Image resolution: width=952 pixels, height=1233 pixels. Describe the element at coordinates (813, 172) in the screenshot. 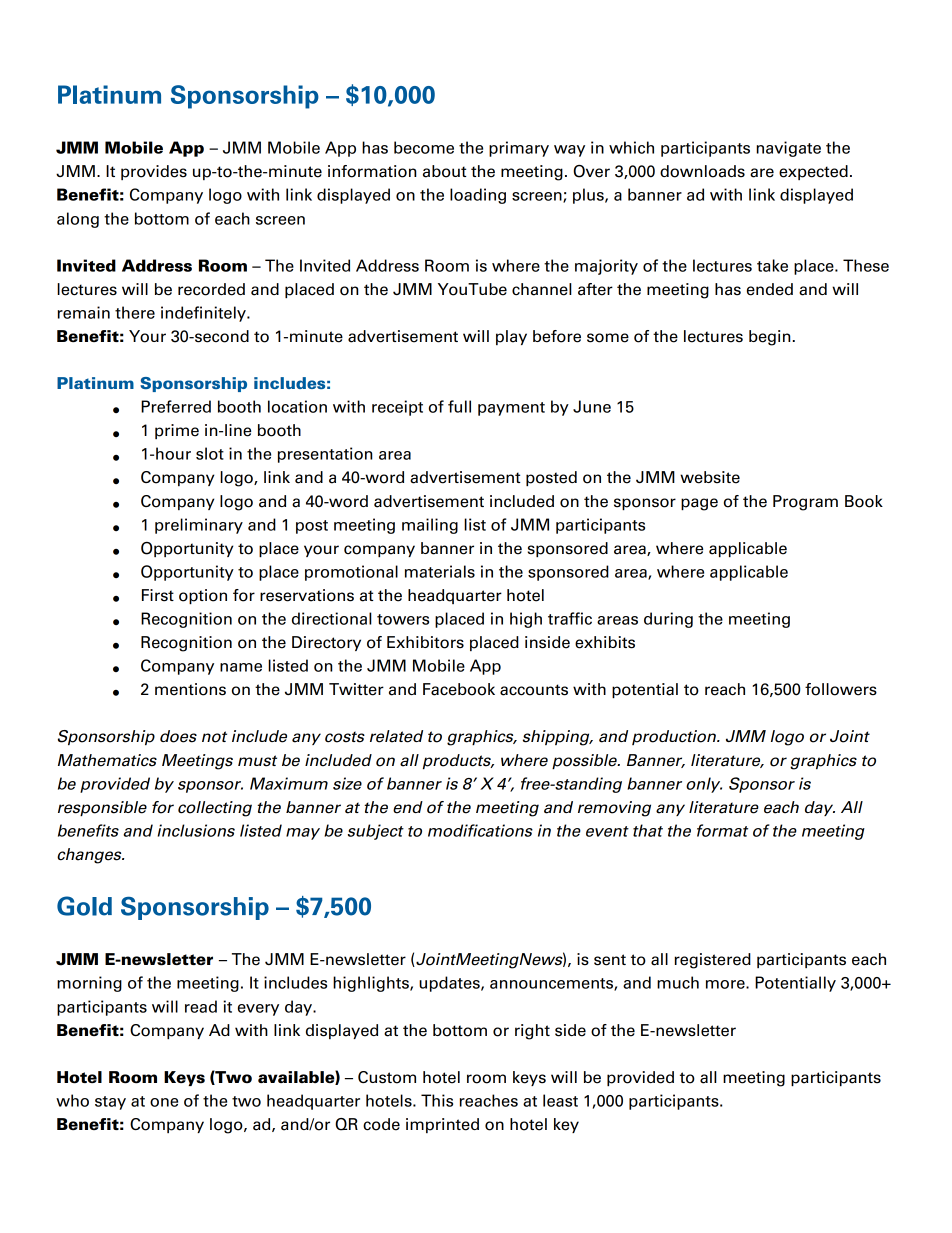

I see `expected` at that location.
